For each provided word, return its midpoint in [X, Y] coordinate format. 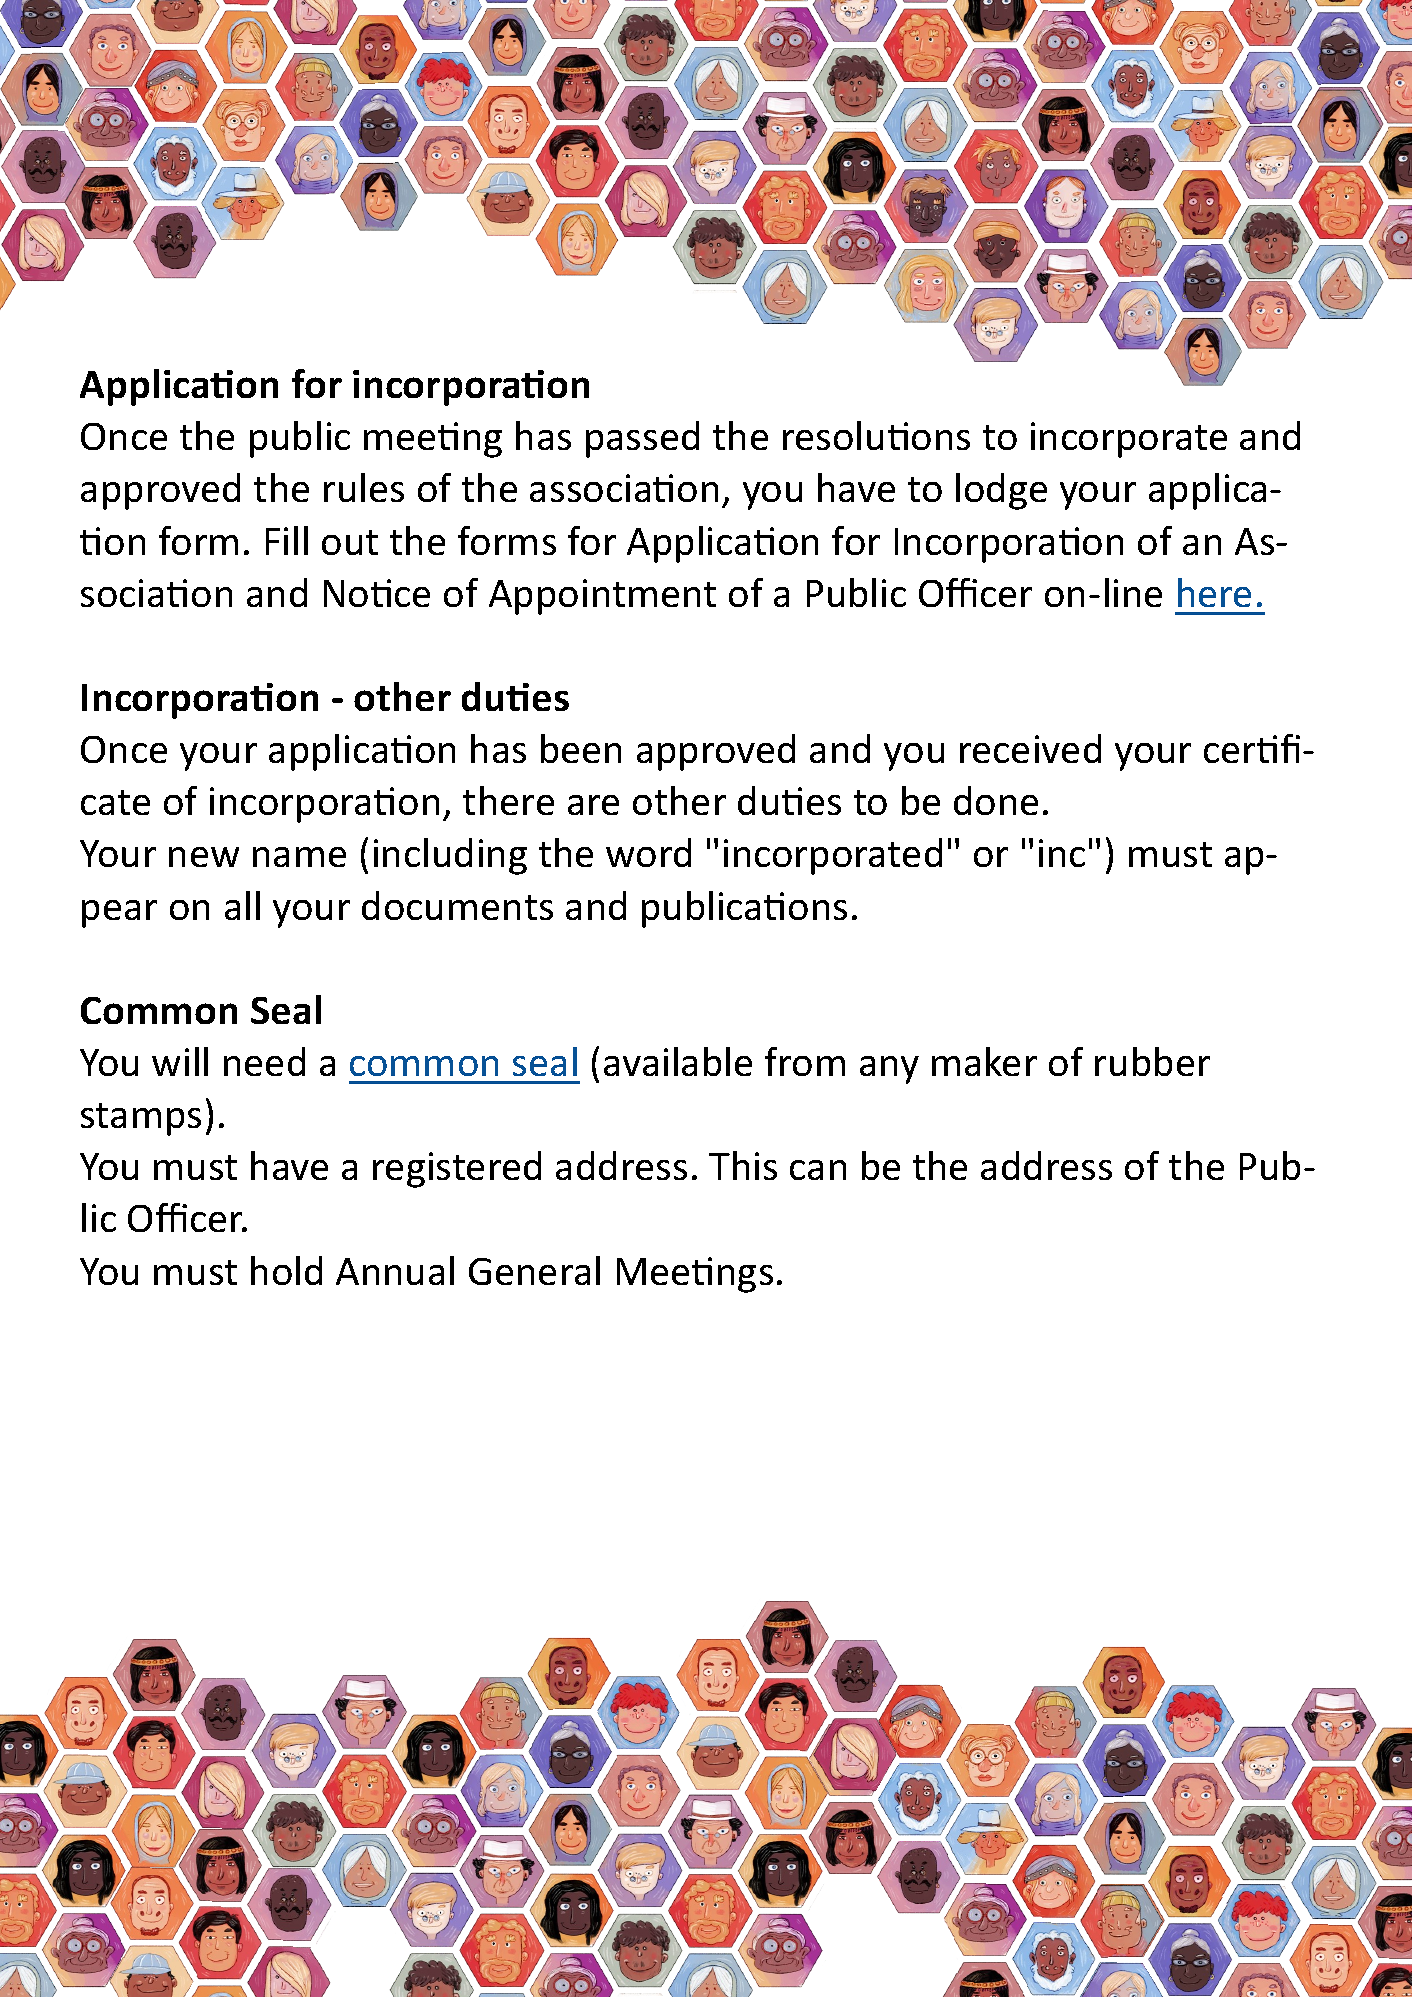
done [996, 800]
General [534, 1270]
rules [364, 487]
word [648, 852]
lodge [1001, 491]
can [818, 1170]
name [299, 857]
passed [642, 439]
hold [286, 1270]
